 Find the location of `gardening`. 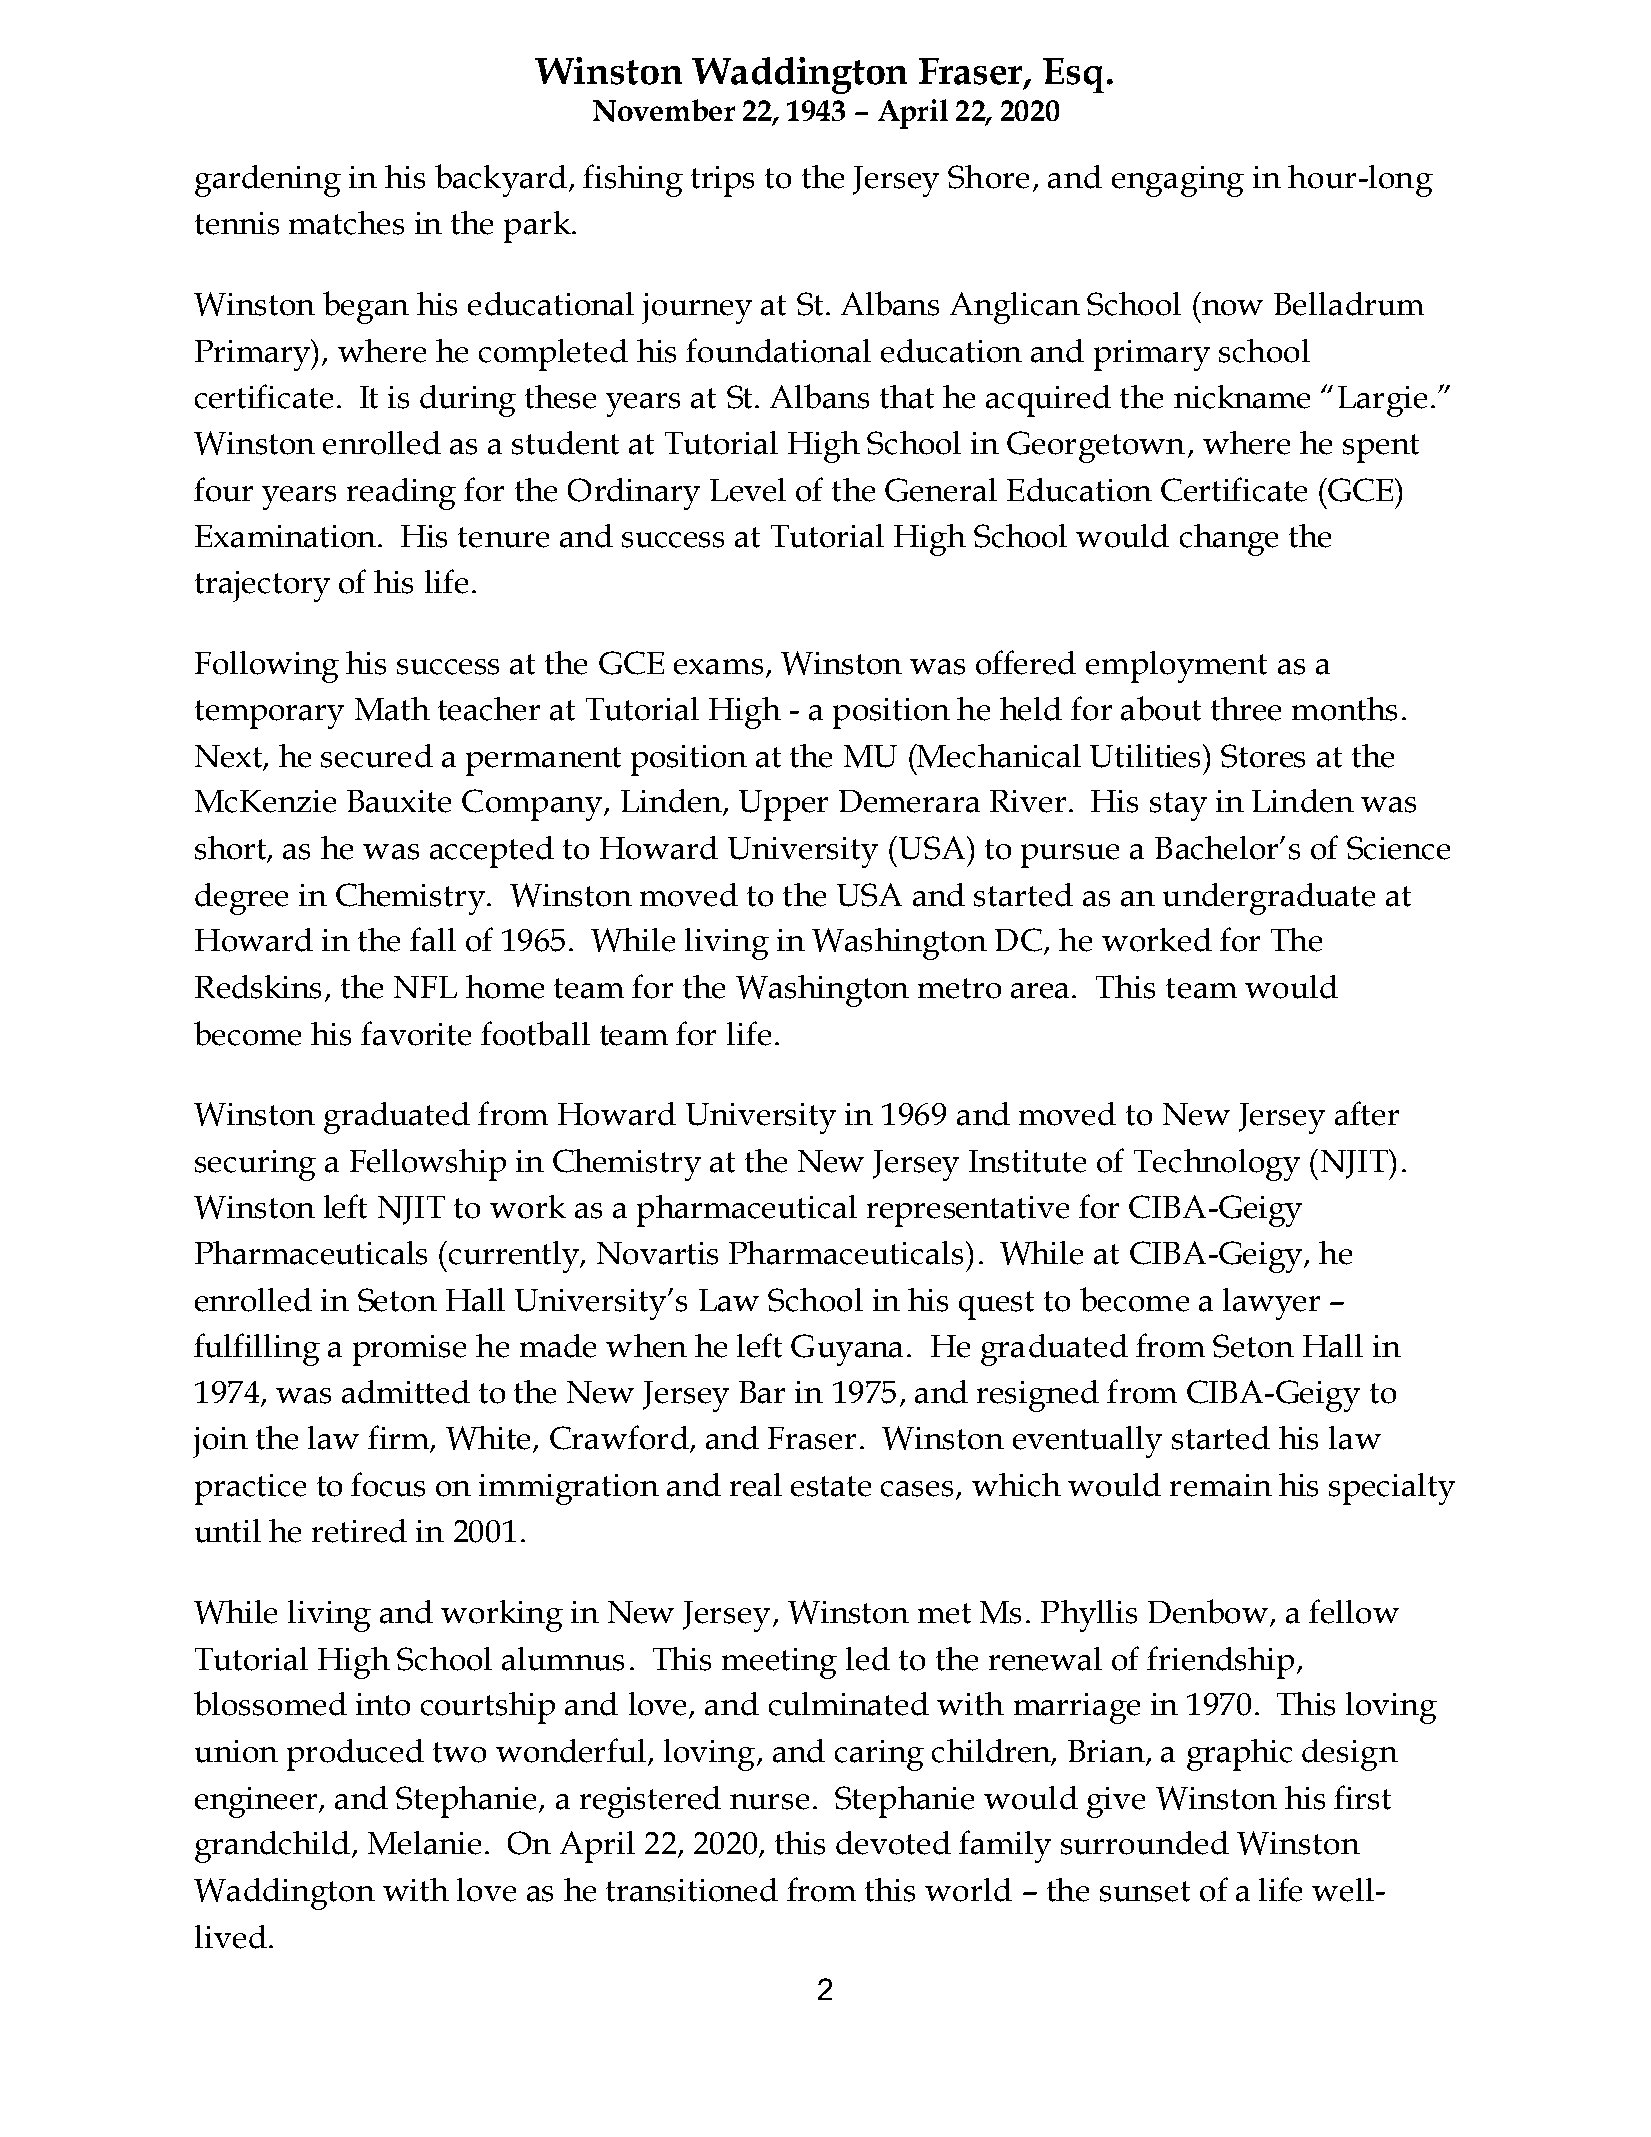

gardening is located at coordinates (268, 181).
